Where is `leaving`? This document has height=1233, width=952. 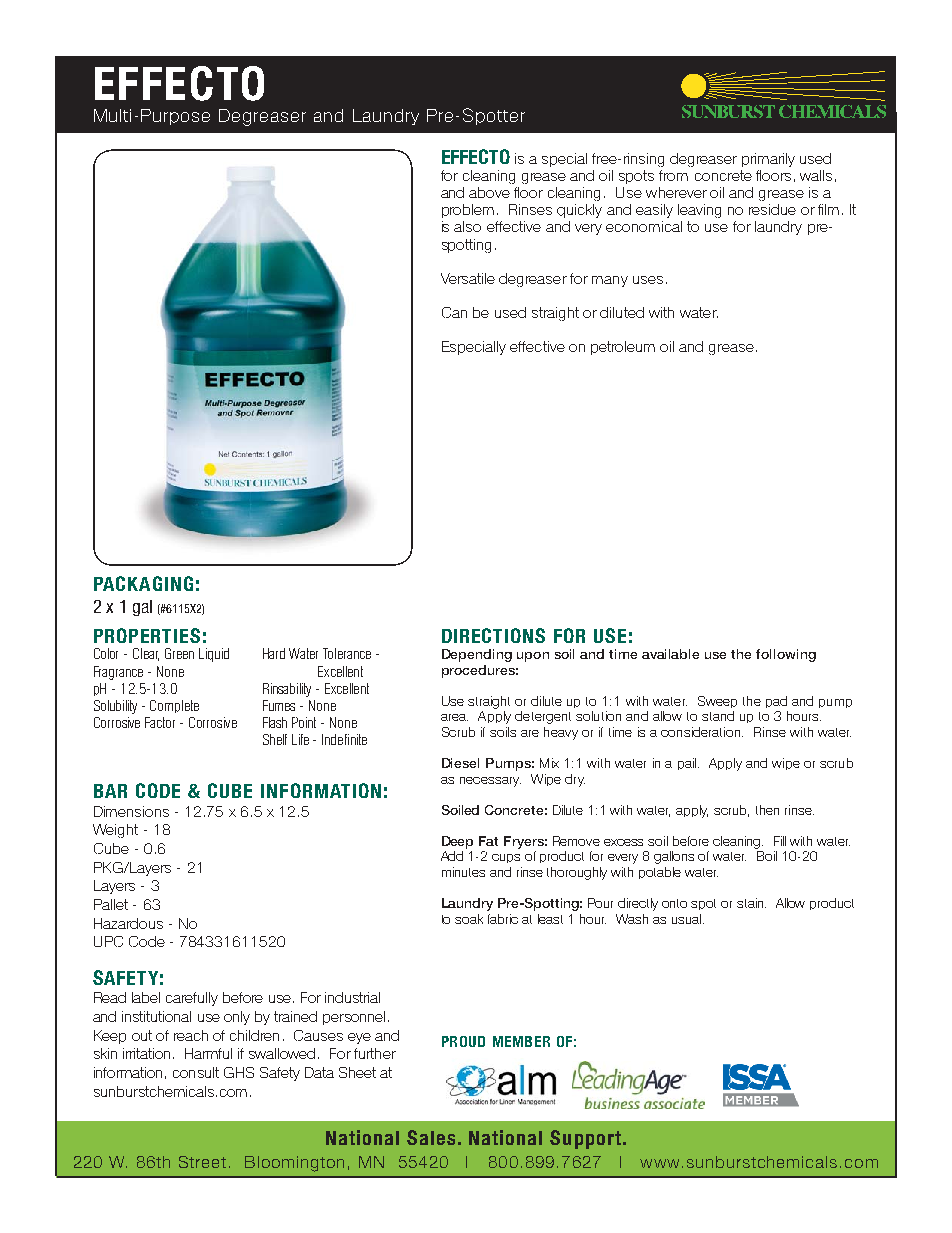
leaving is located at coordinates (699, 211).
